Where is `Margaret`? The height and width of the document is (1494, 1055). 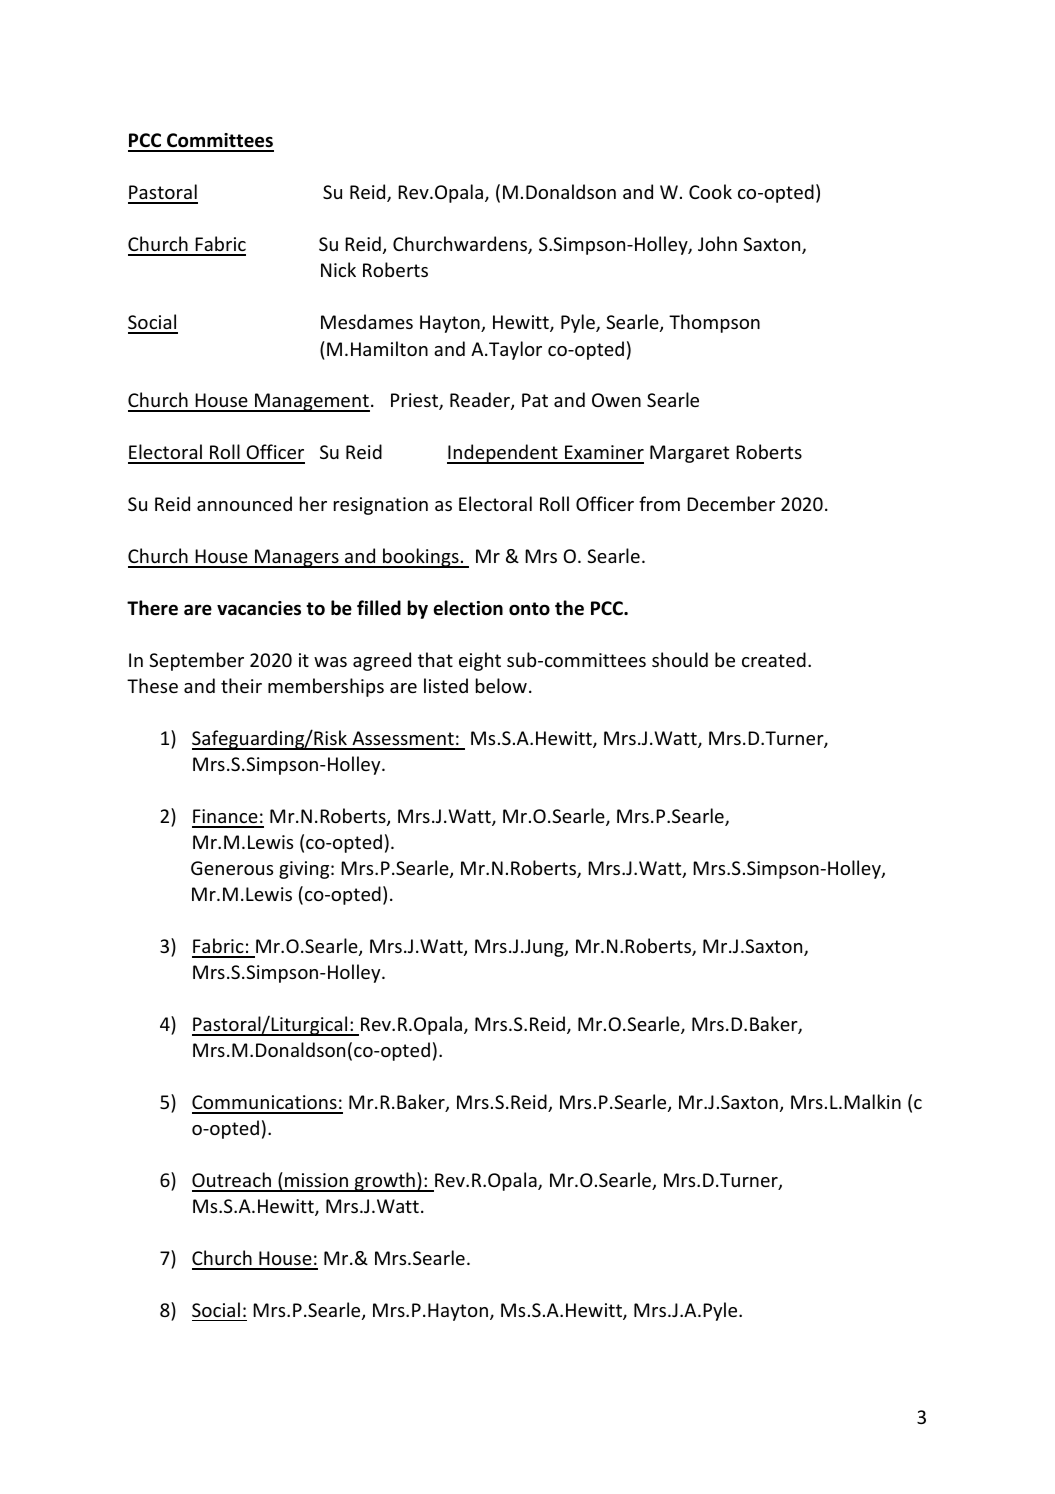
Margaret is located at coordinates (689, 454).
